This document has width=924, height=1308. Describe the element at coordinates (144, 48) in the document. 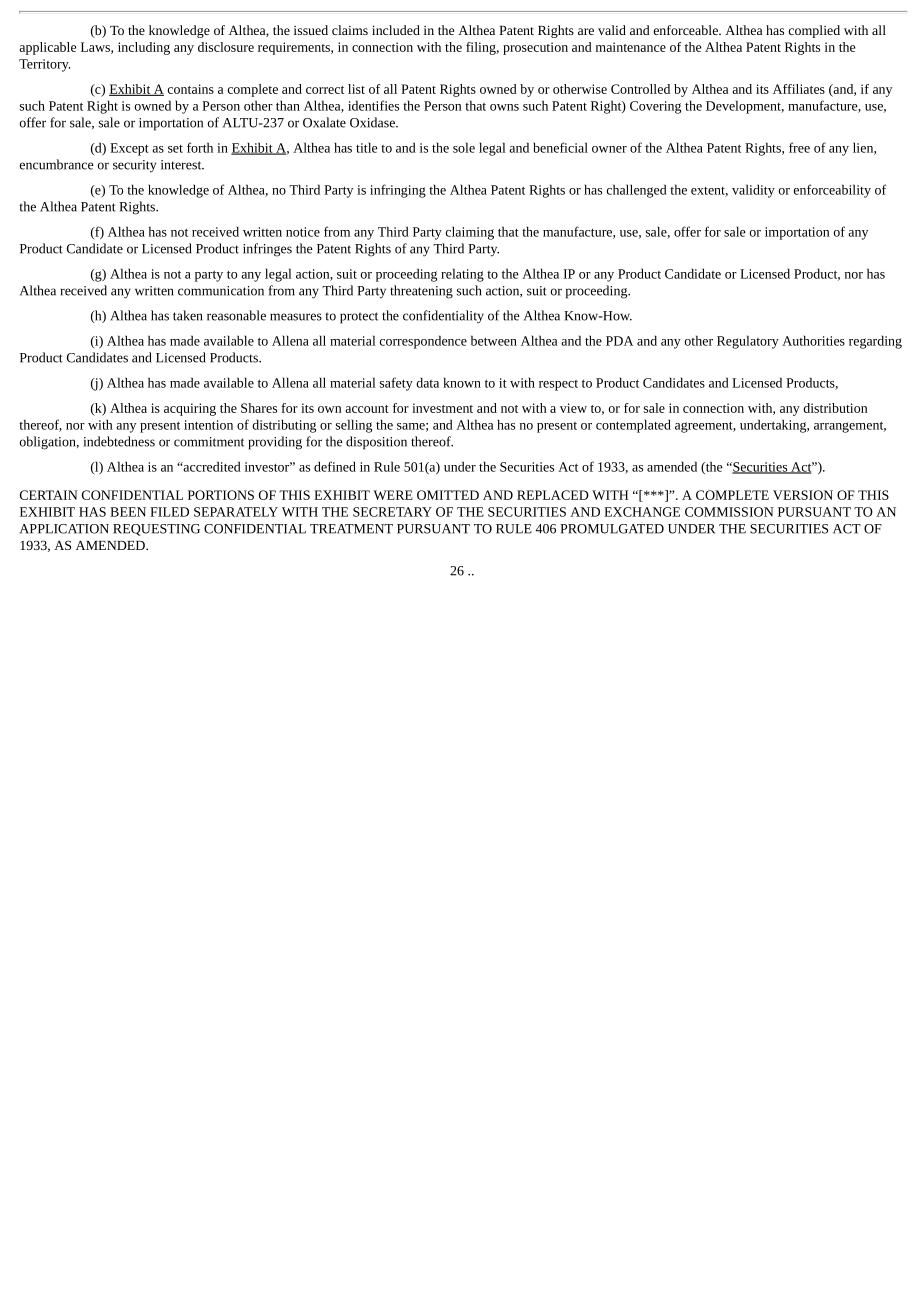

I see `including` at that location.
